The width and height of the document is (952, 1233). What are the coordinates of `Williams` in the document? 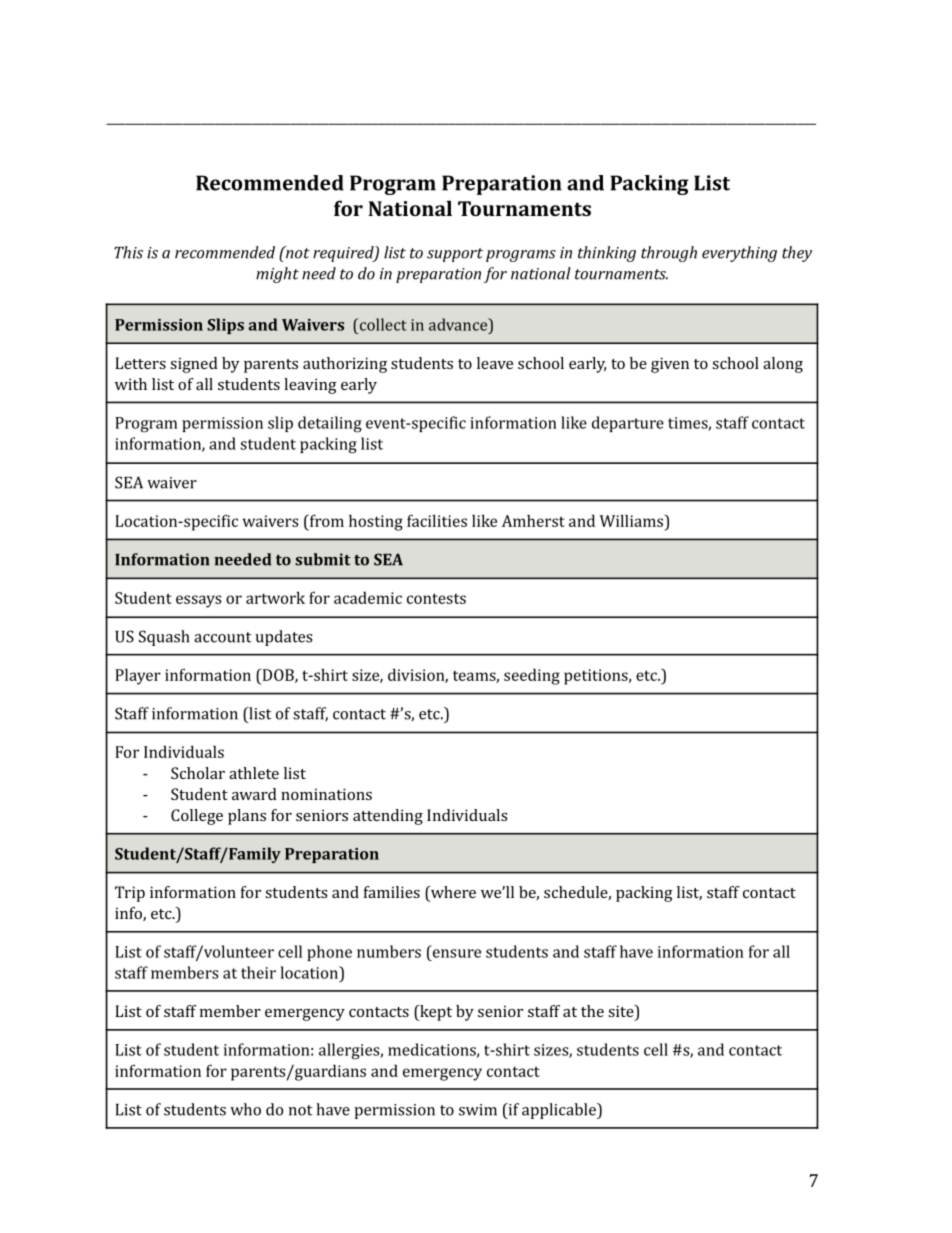 It's located at (633, 520).
